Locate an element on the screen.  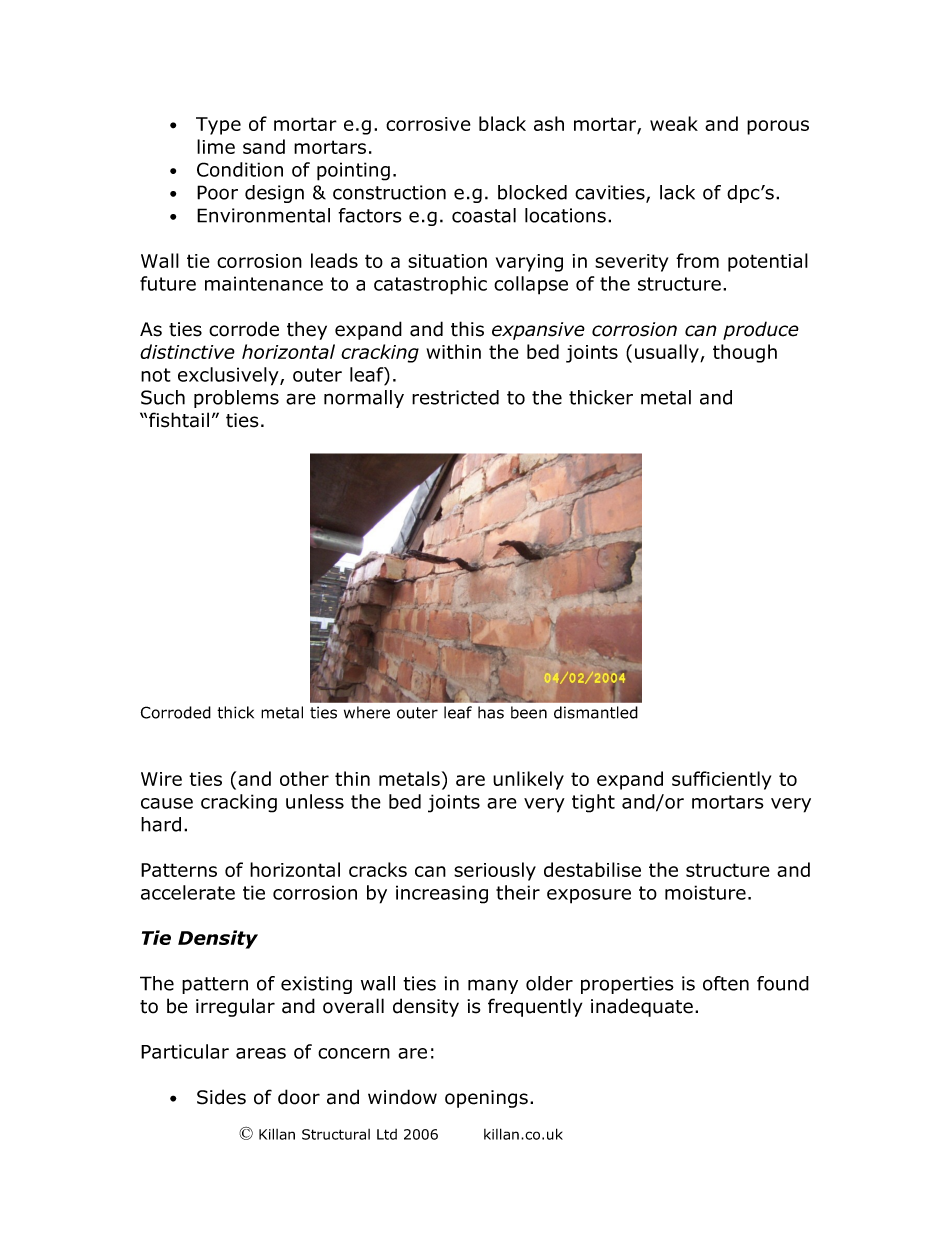
weak is located at coordinates (674, 123).
